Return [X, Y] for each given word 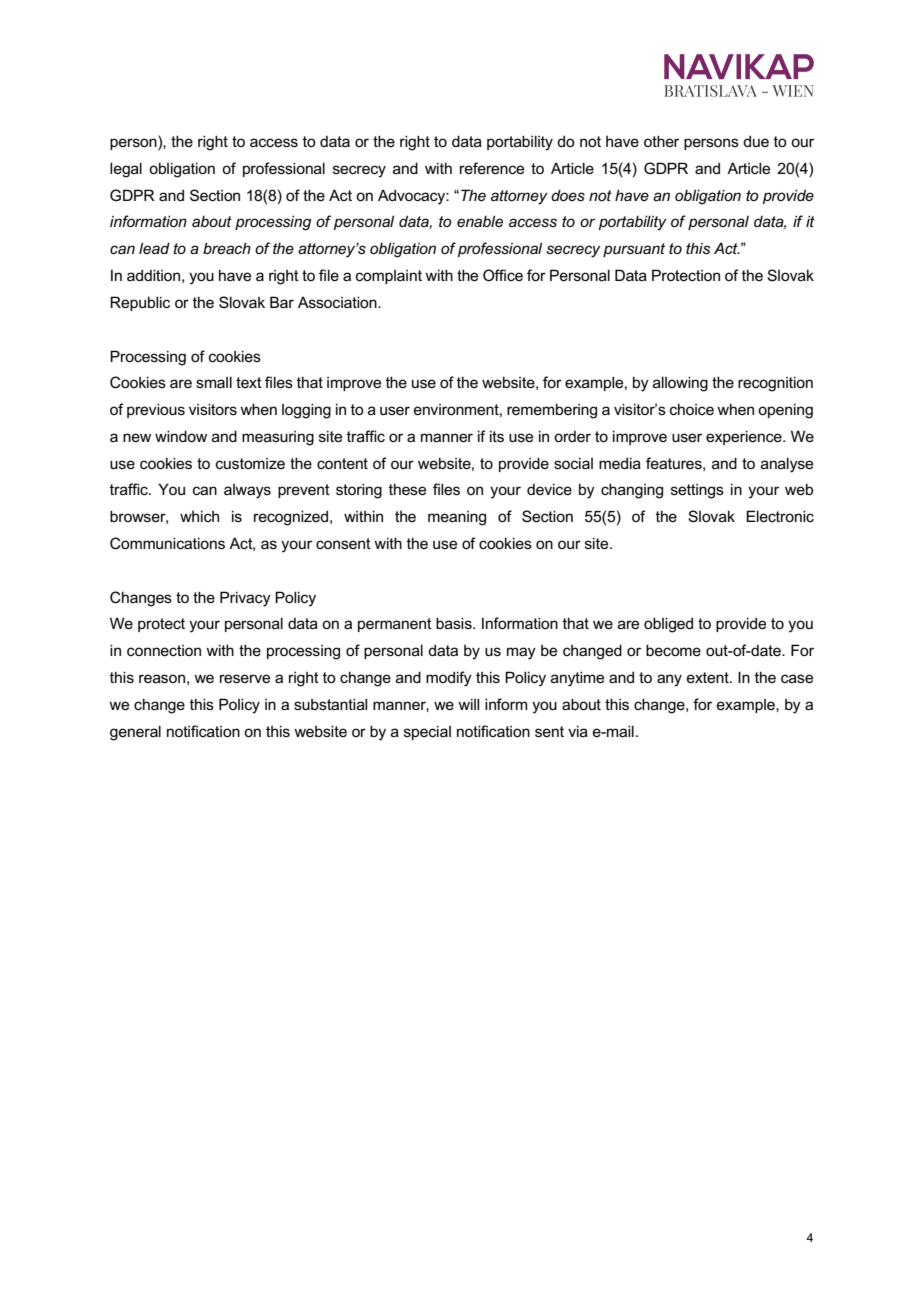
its [497, 436]
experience [745, 437]
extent [709, 677]
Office [503, 275]
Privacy [245, 599]
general [135, 733]
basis [455, 623]
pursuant [634, 250]
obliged [668, 625]
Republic [140, 303]
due [756, 141]
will [468, 704]
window [181, 436]
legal [126, 170]
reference [492, 168]
